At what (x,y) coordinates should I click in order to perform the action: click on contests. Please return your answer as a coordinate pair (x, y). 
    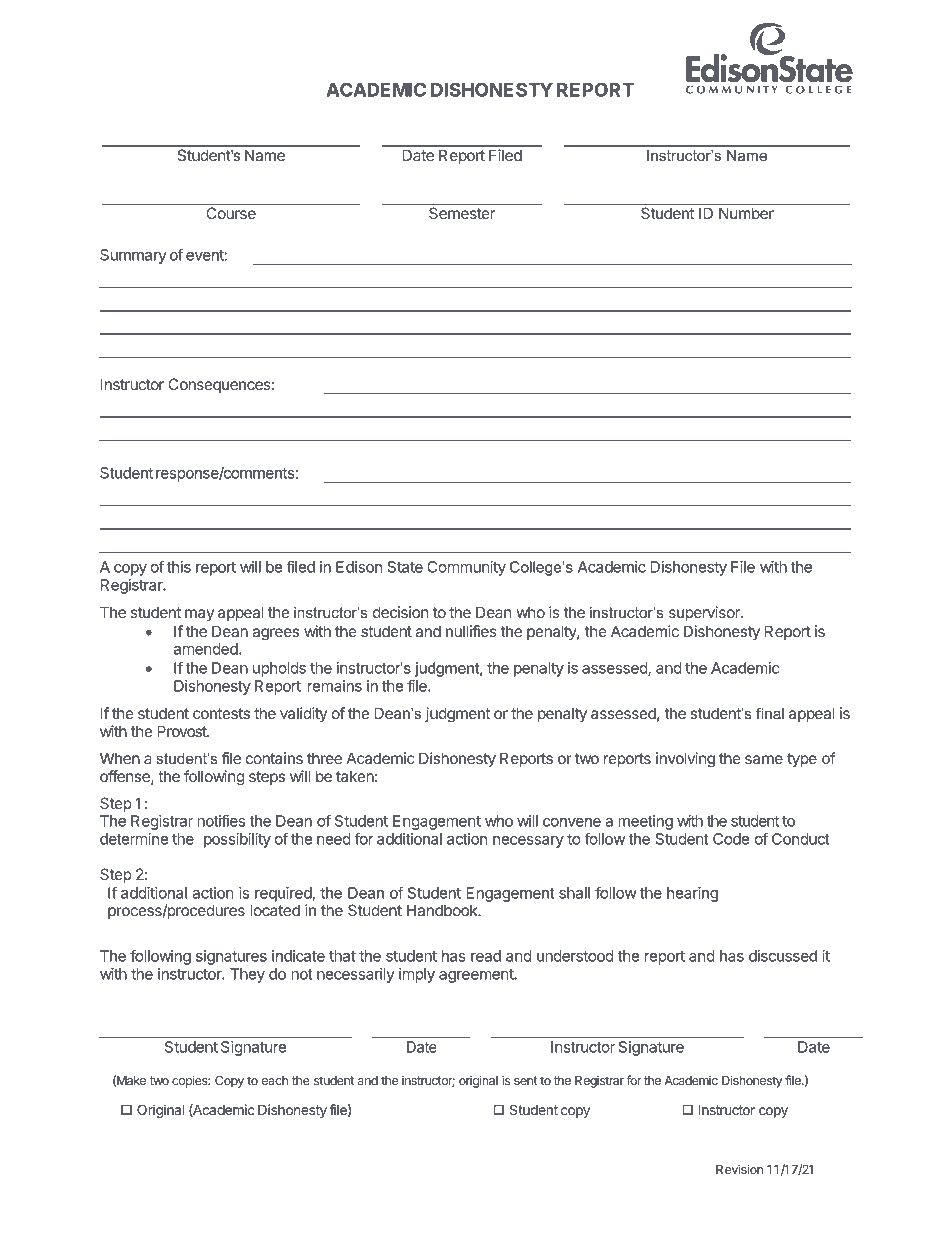
    Looking at the image, I should click on (221, 713).
